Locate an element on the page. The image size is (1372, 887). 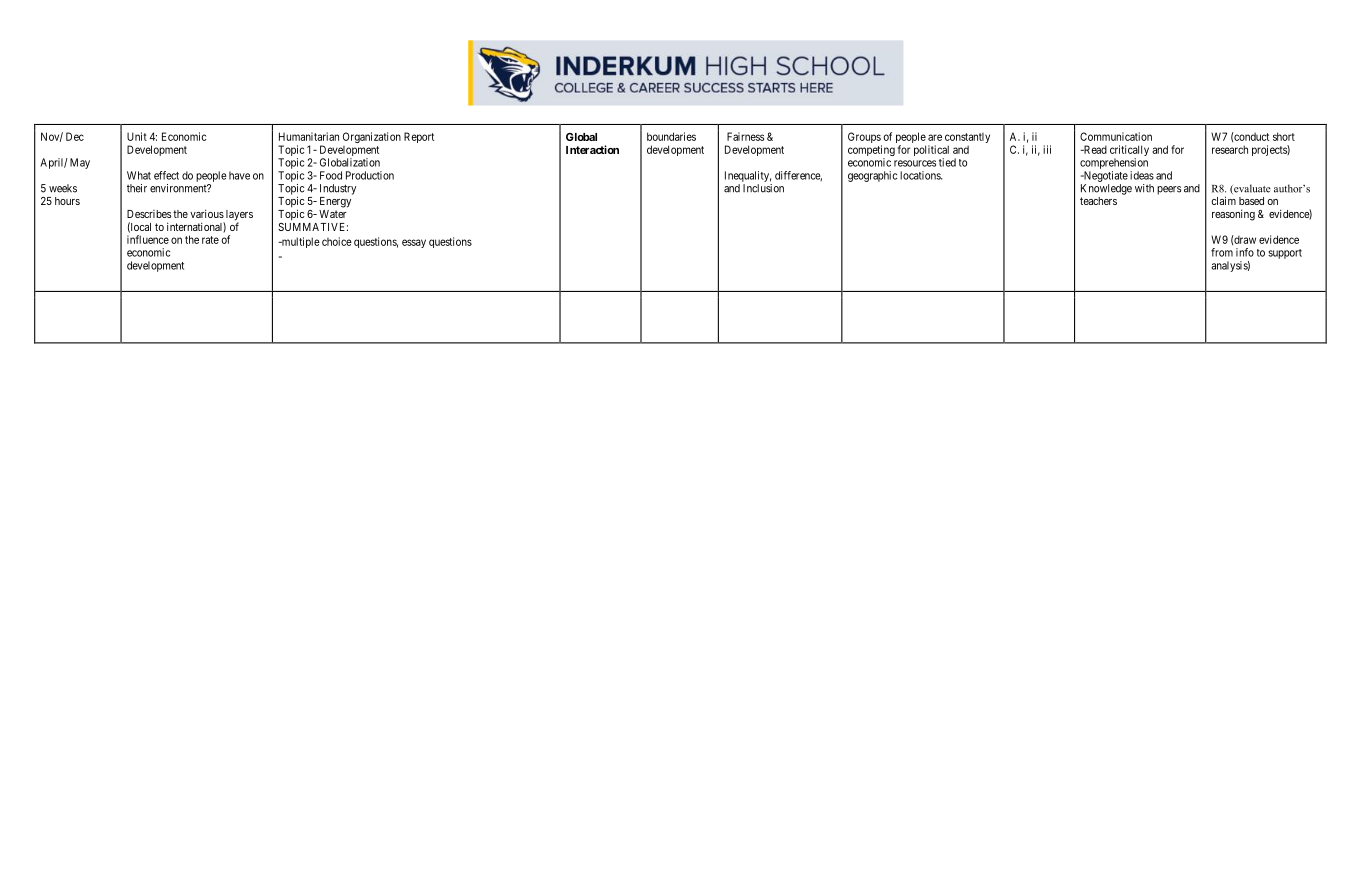
Water is located at coordinates (333, 214).
